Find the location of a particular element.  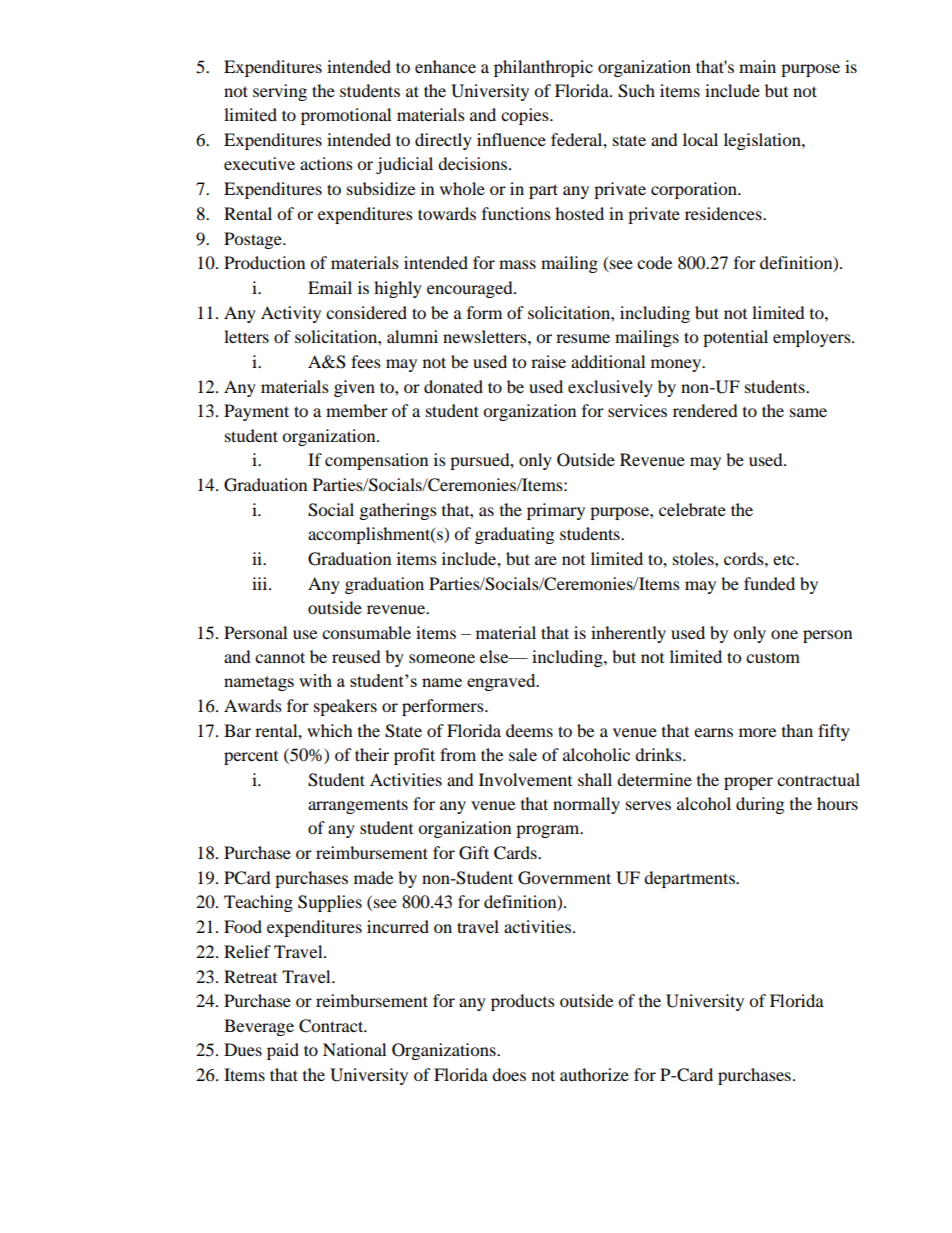

paid is located at coordinates (283, 1051).
